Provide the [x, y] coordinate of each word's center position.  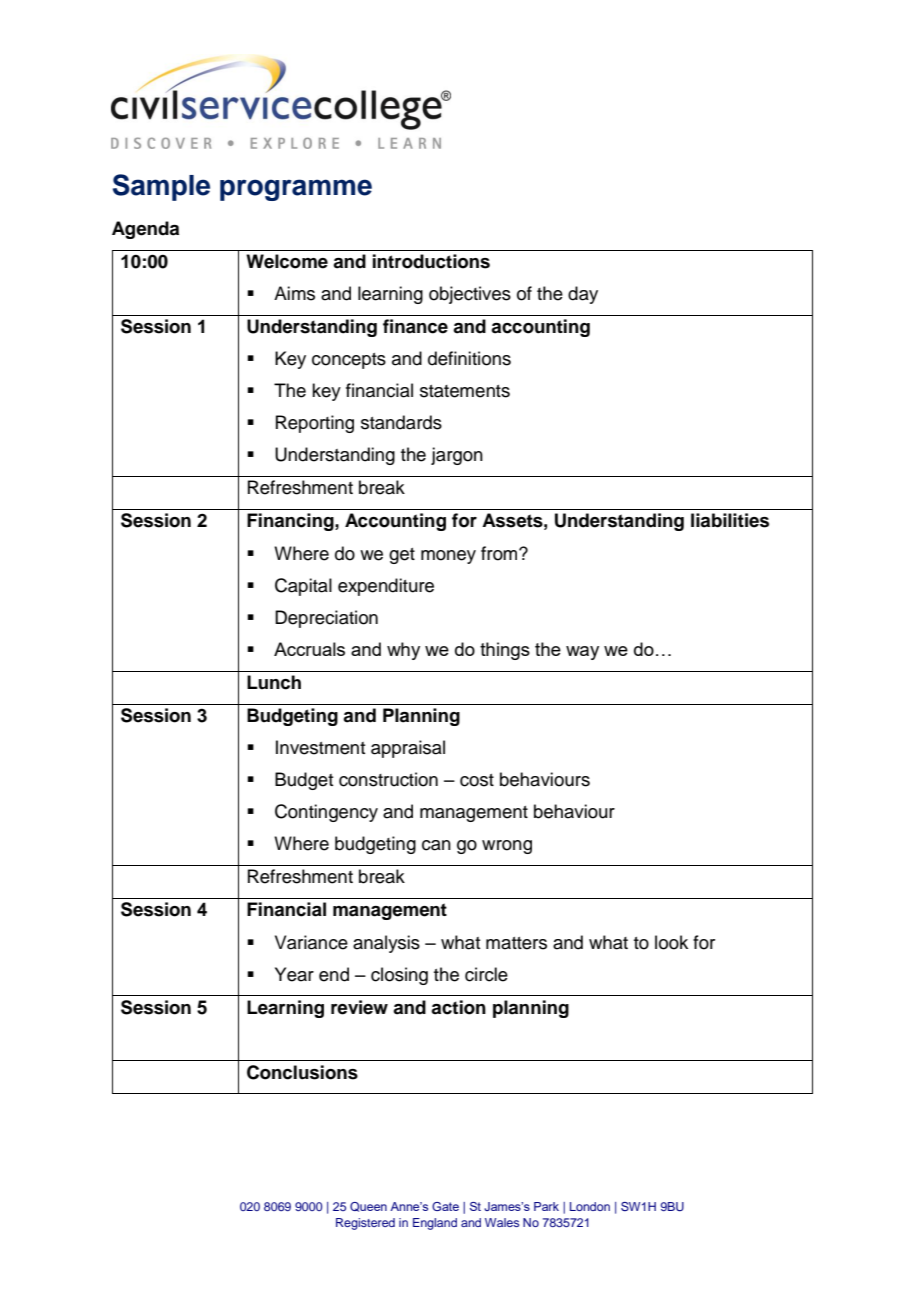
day [583, 295]
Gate [445, 1206]
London [590, 1206]
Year [294, 974]
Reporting [315, 424]
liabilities [730, 520]
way [582, 653]
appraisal [408, 749]
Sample [161, 187]
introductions [431, 261]
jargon [457, 456]
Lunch [274, 682]
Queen [368, 1207]
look [671, 942]
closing [399, 976]
